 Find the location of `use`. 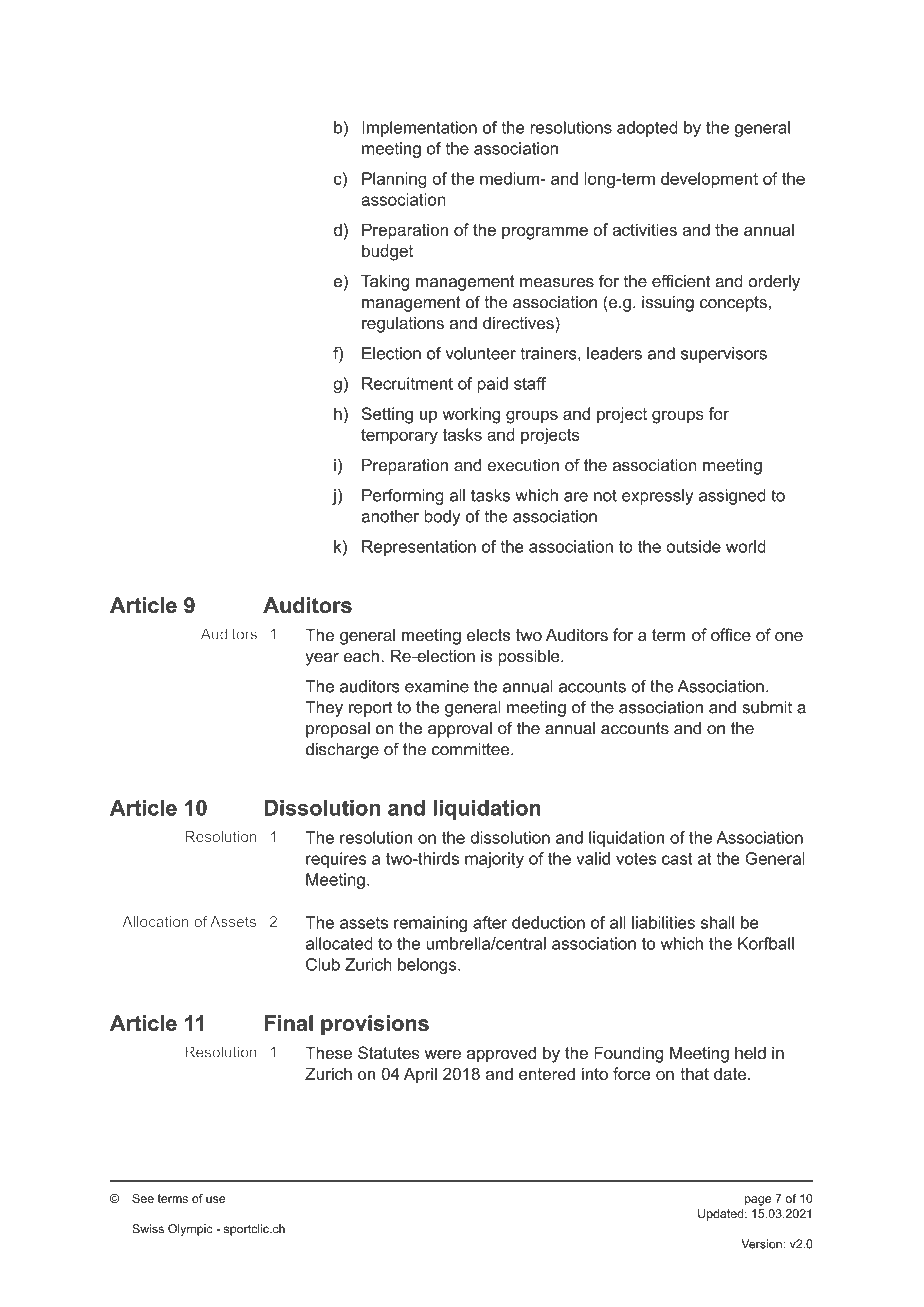

use is located at coordinates (215, 1199).
